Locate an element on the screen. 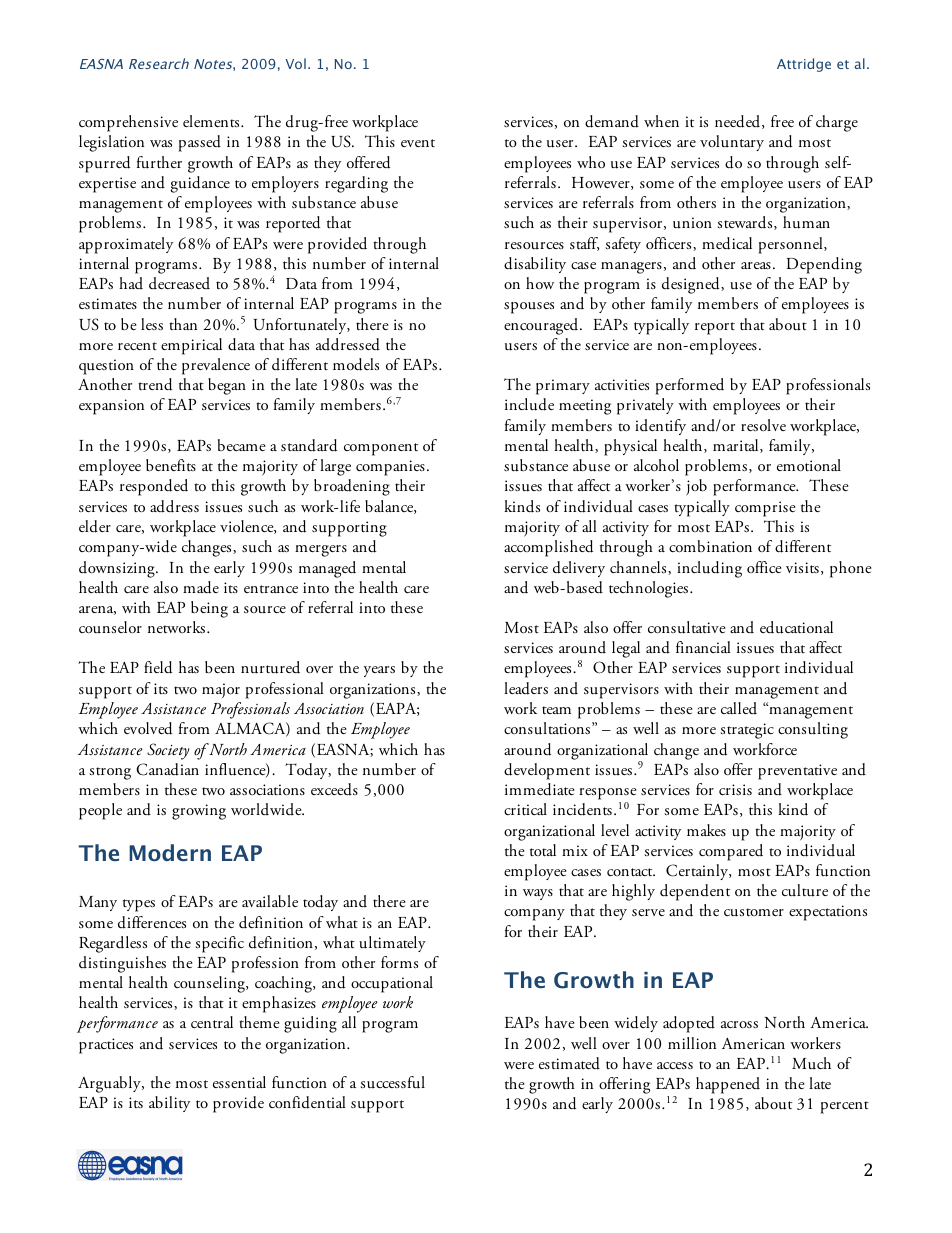 The height and width of the screenshot is (1233, 952). strategic is located at coordinates (747, 731).
